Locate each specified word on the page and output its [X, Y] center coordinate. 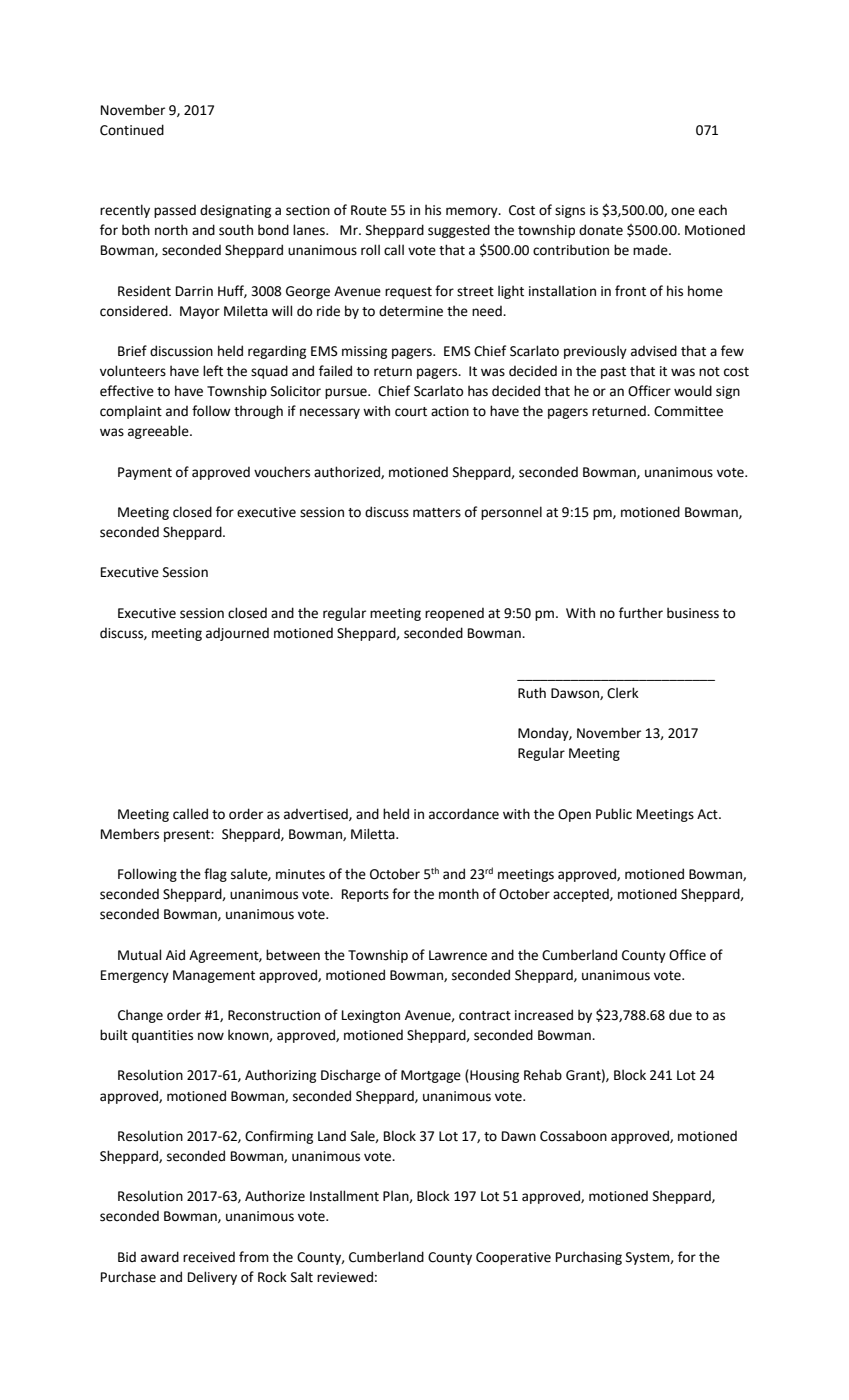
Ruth [532, 693]
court [411, 412]
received [209, 1257]
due [680, 1015]
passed [175, 211]
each [713, 210]
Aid [175, 955]
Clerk [623, 693]
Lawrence [458, 955]
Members [130, 834]
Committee [688, 411]
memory [473, 212]
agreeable [159, 432]
